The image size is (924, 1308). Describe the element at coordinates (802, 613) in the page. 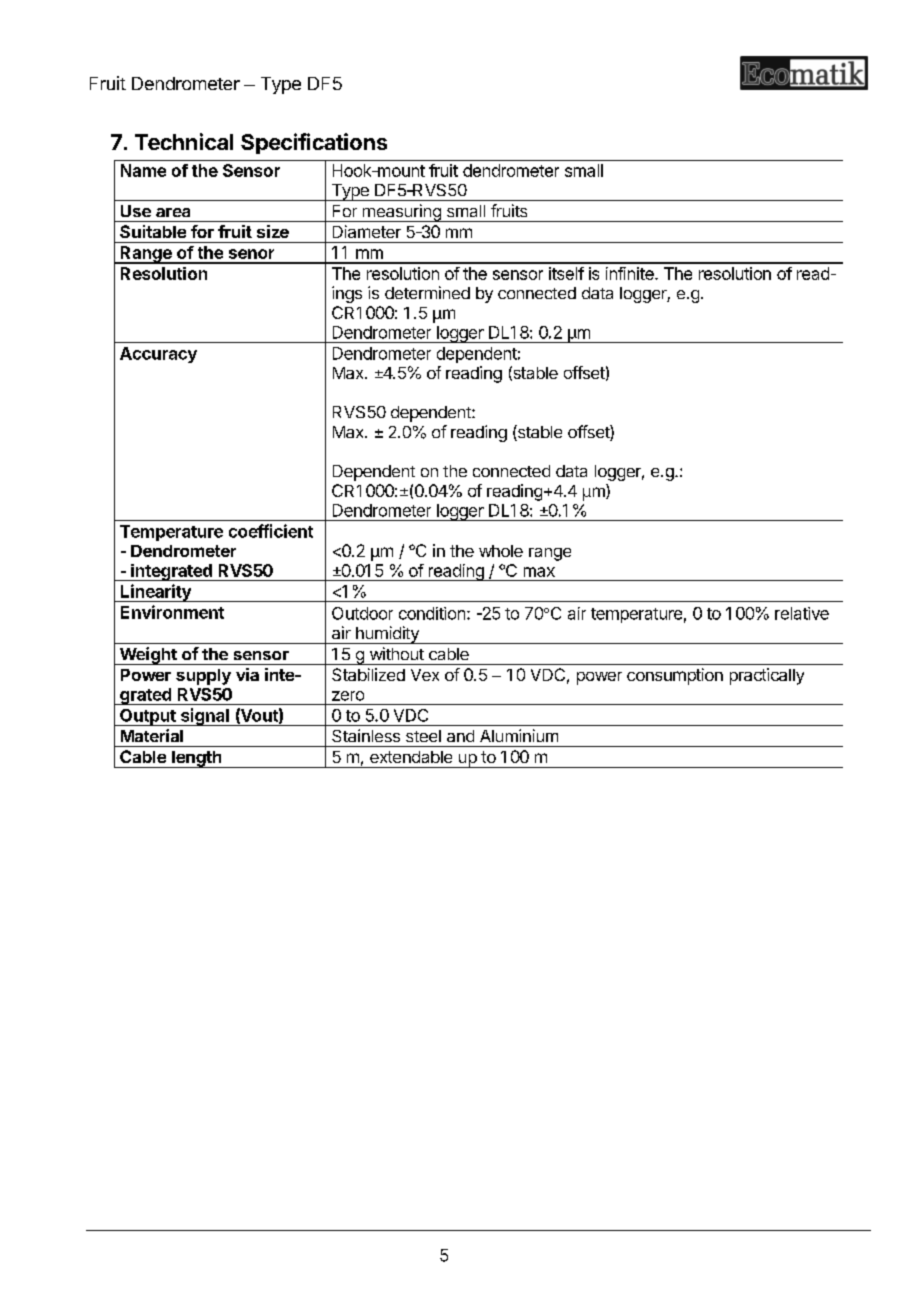

I see `relative` at that location.
